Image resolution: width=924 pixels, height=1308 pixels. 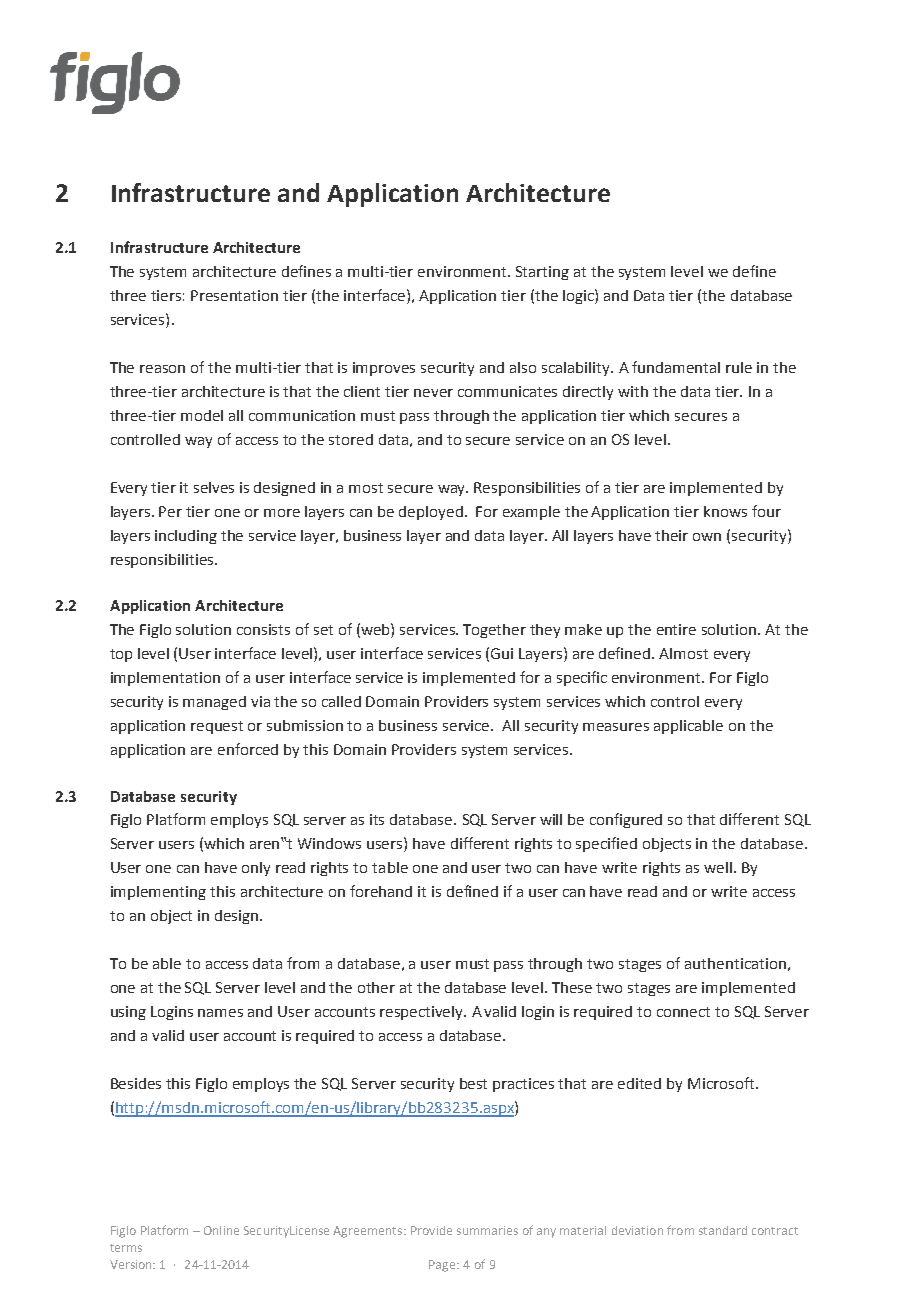 What do you see at coordinates (221, 1230) in the page?
I see `Online` at bounding box center [221, 1230].
